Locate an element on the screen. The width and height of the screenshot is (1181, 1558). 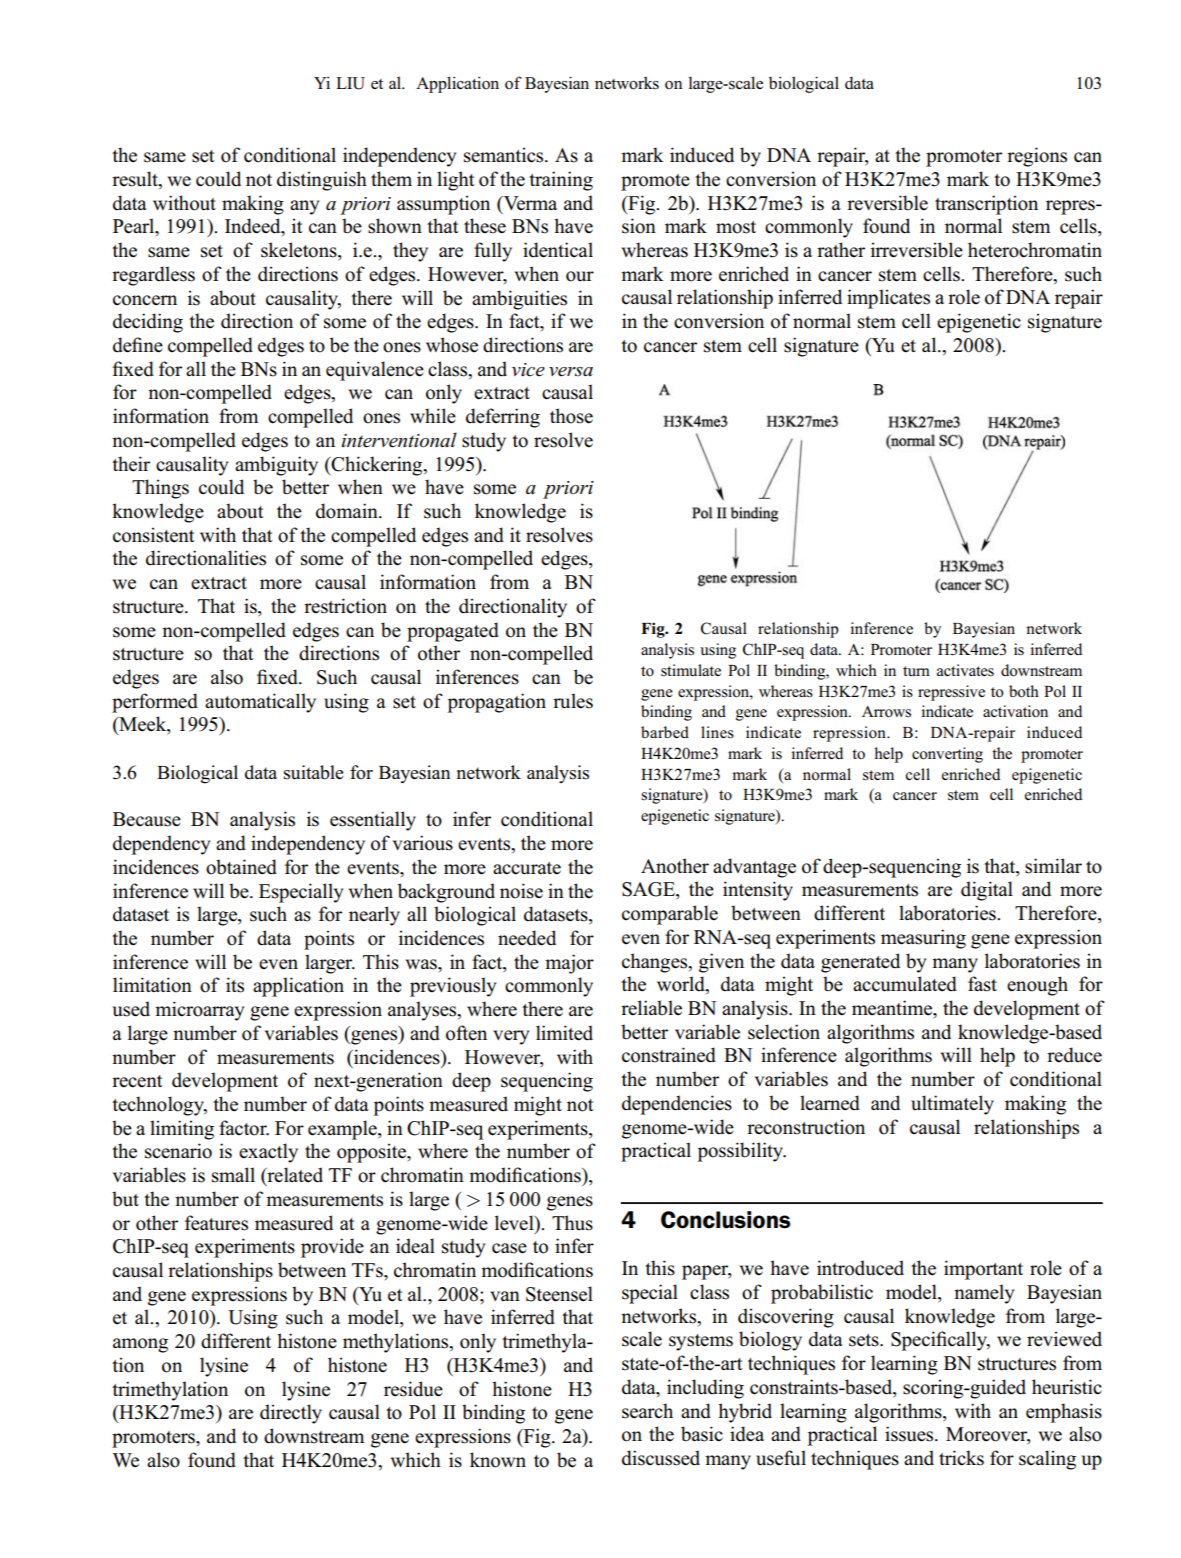
training is located at coordinates (561, 181).
